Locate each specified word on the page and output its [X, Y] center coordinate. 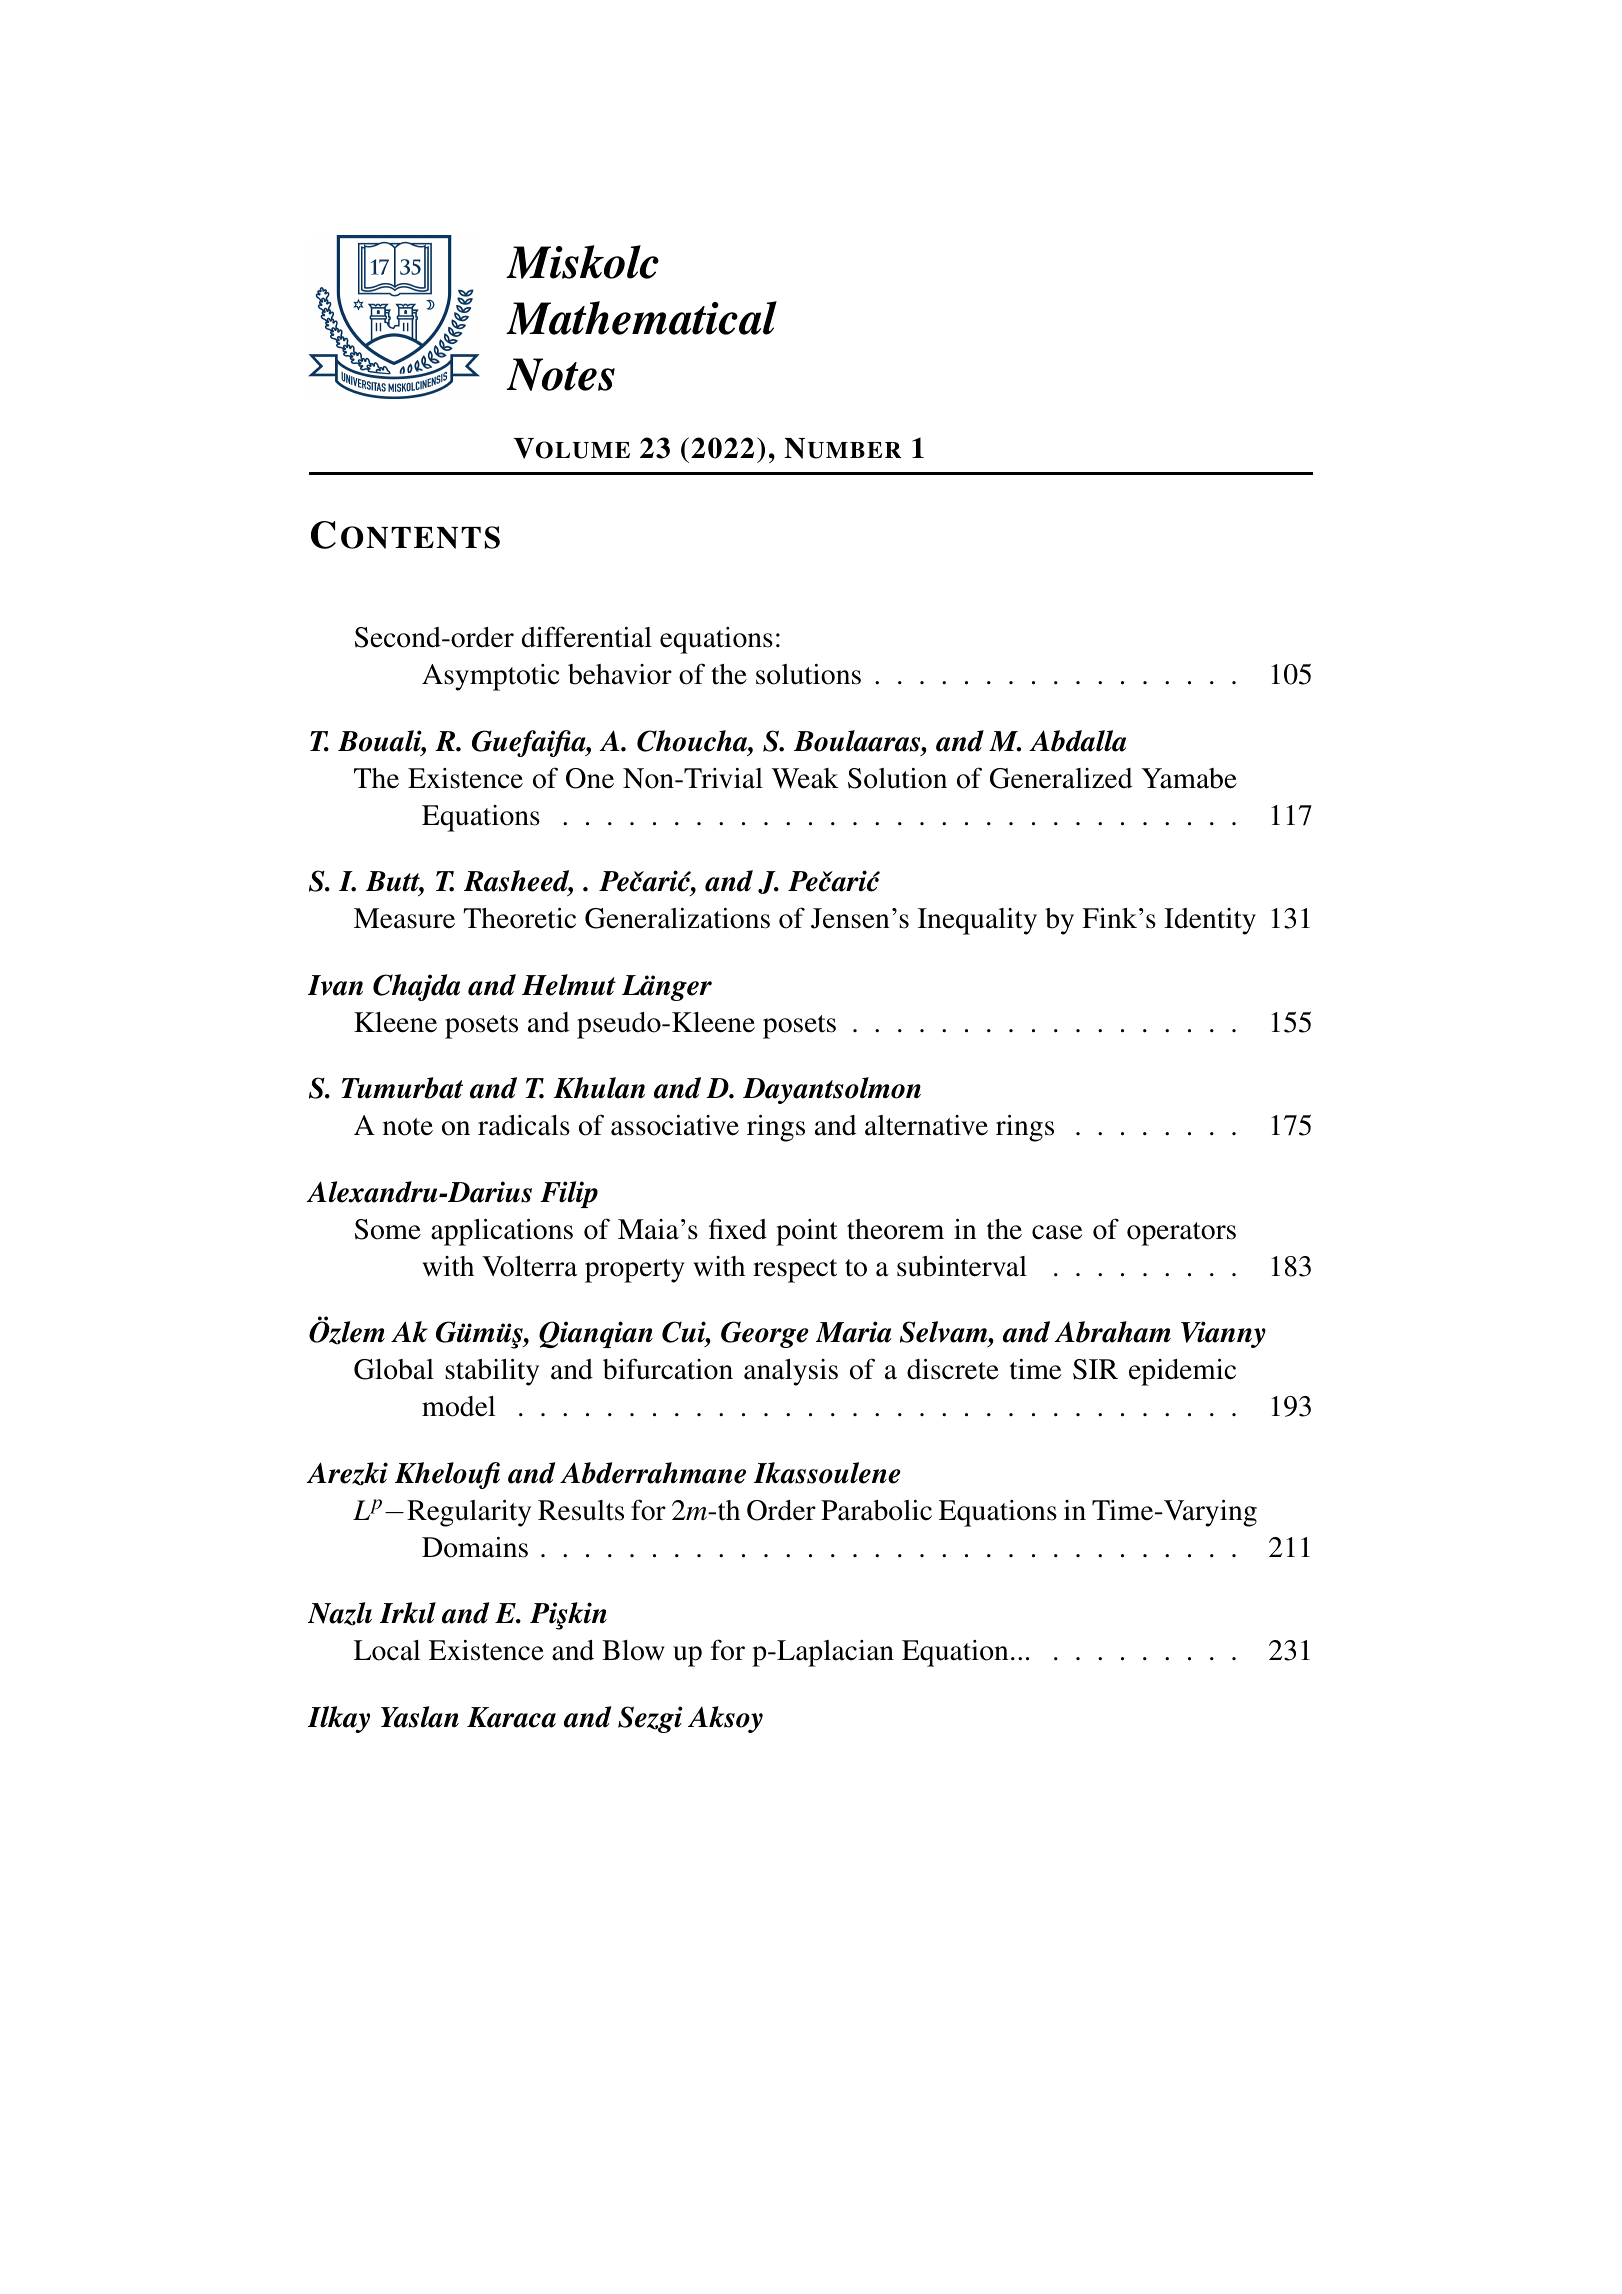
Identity [1210, 921]
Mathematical [641, 318]
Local [387, 1650]
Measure [404, 918]
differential [587, 637]
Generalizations [677, 918]
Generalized [1061, 778]
